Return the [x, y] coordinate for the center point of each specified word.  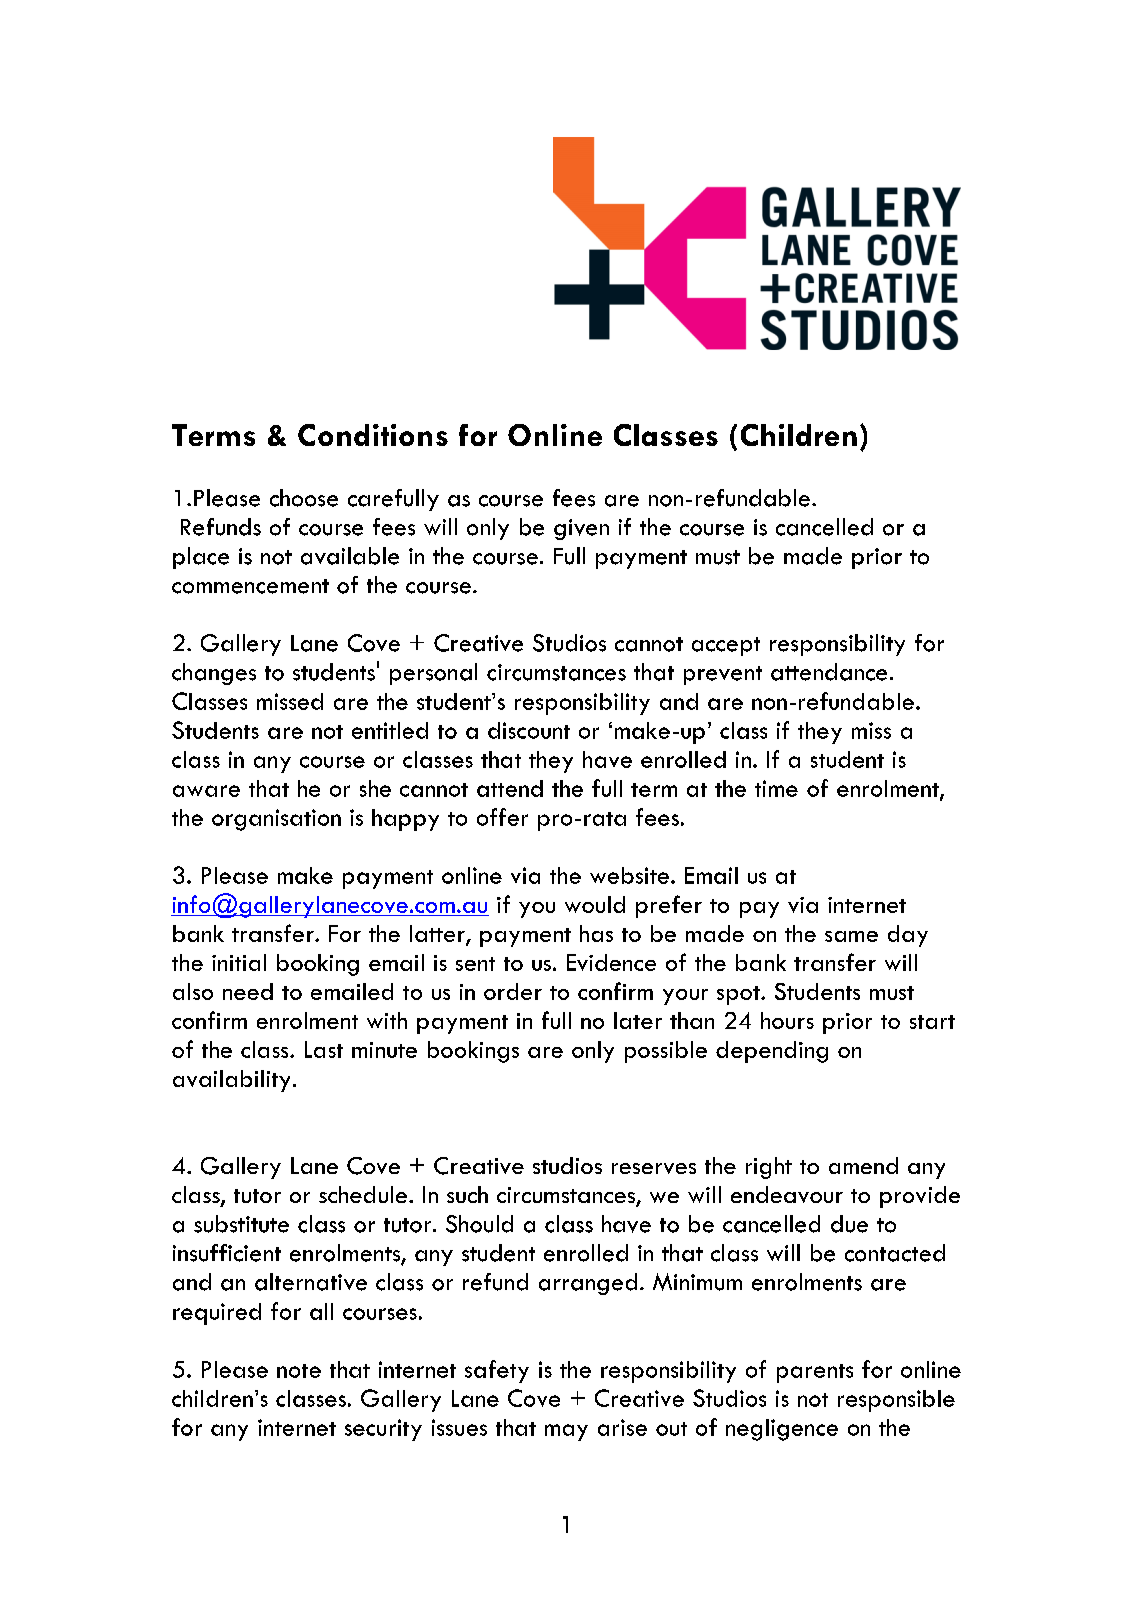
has [596, 933]
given [581, 529]
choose [304, 498]
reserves [654, 1168]
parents [815, 1373]
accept [726, 646]
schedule [364, 1194]
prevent [723, 675]
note [299, 1371]
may [566, 1432]
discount [529, 730]
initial [239, 962]
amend [863, 1165]
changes [214, 674]
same [851, 936]
